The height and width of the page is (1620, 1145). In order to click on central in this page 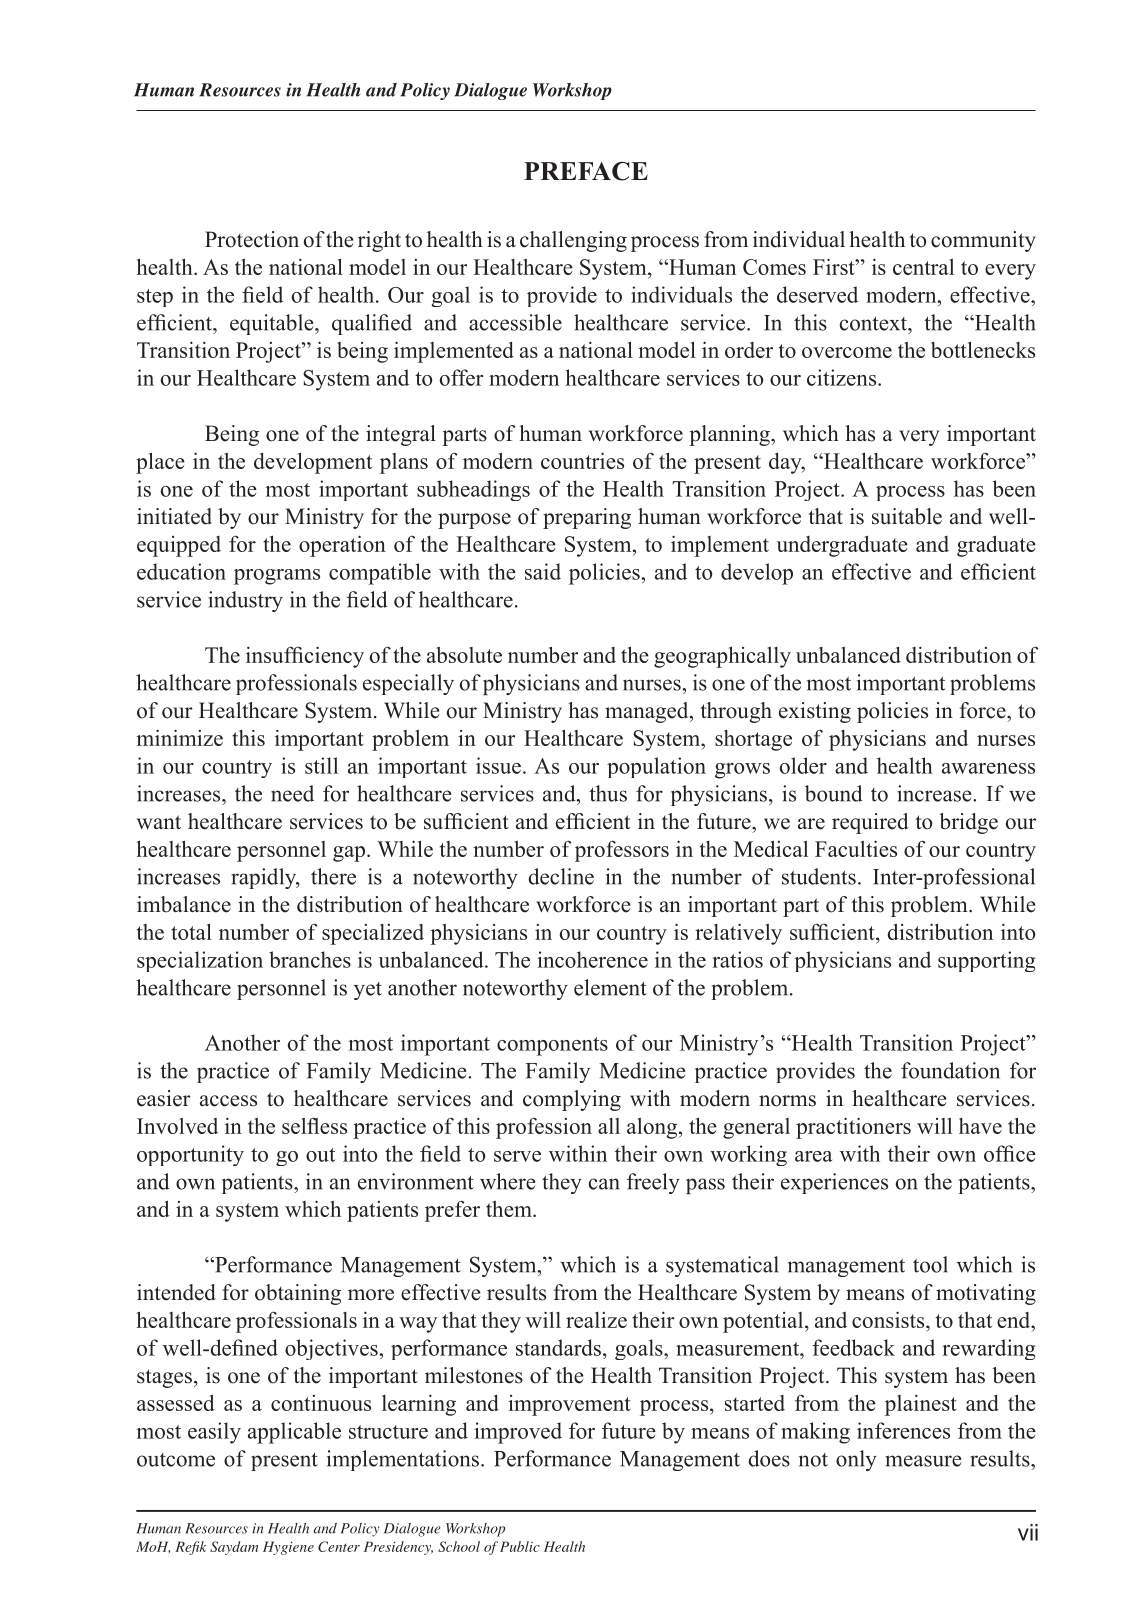, I will do `click(923, 267)`.
